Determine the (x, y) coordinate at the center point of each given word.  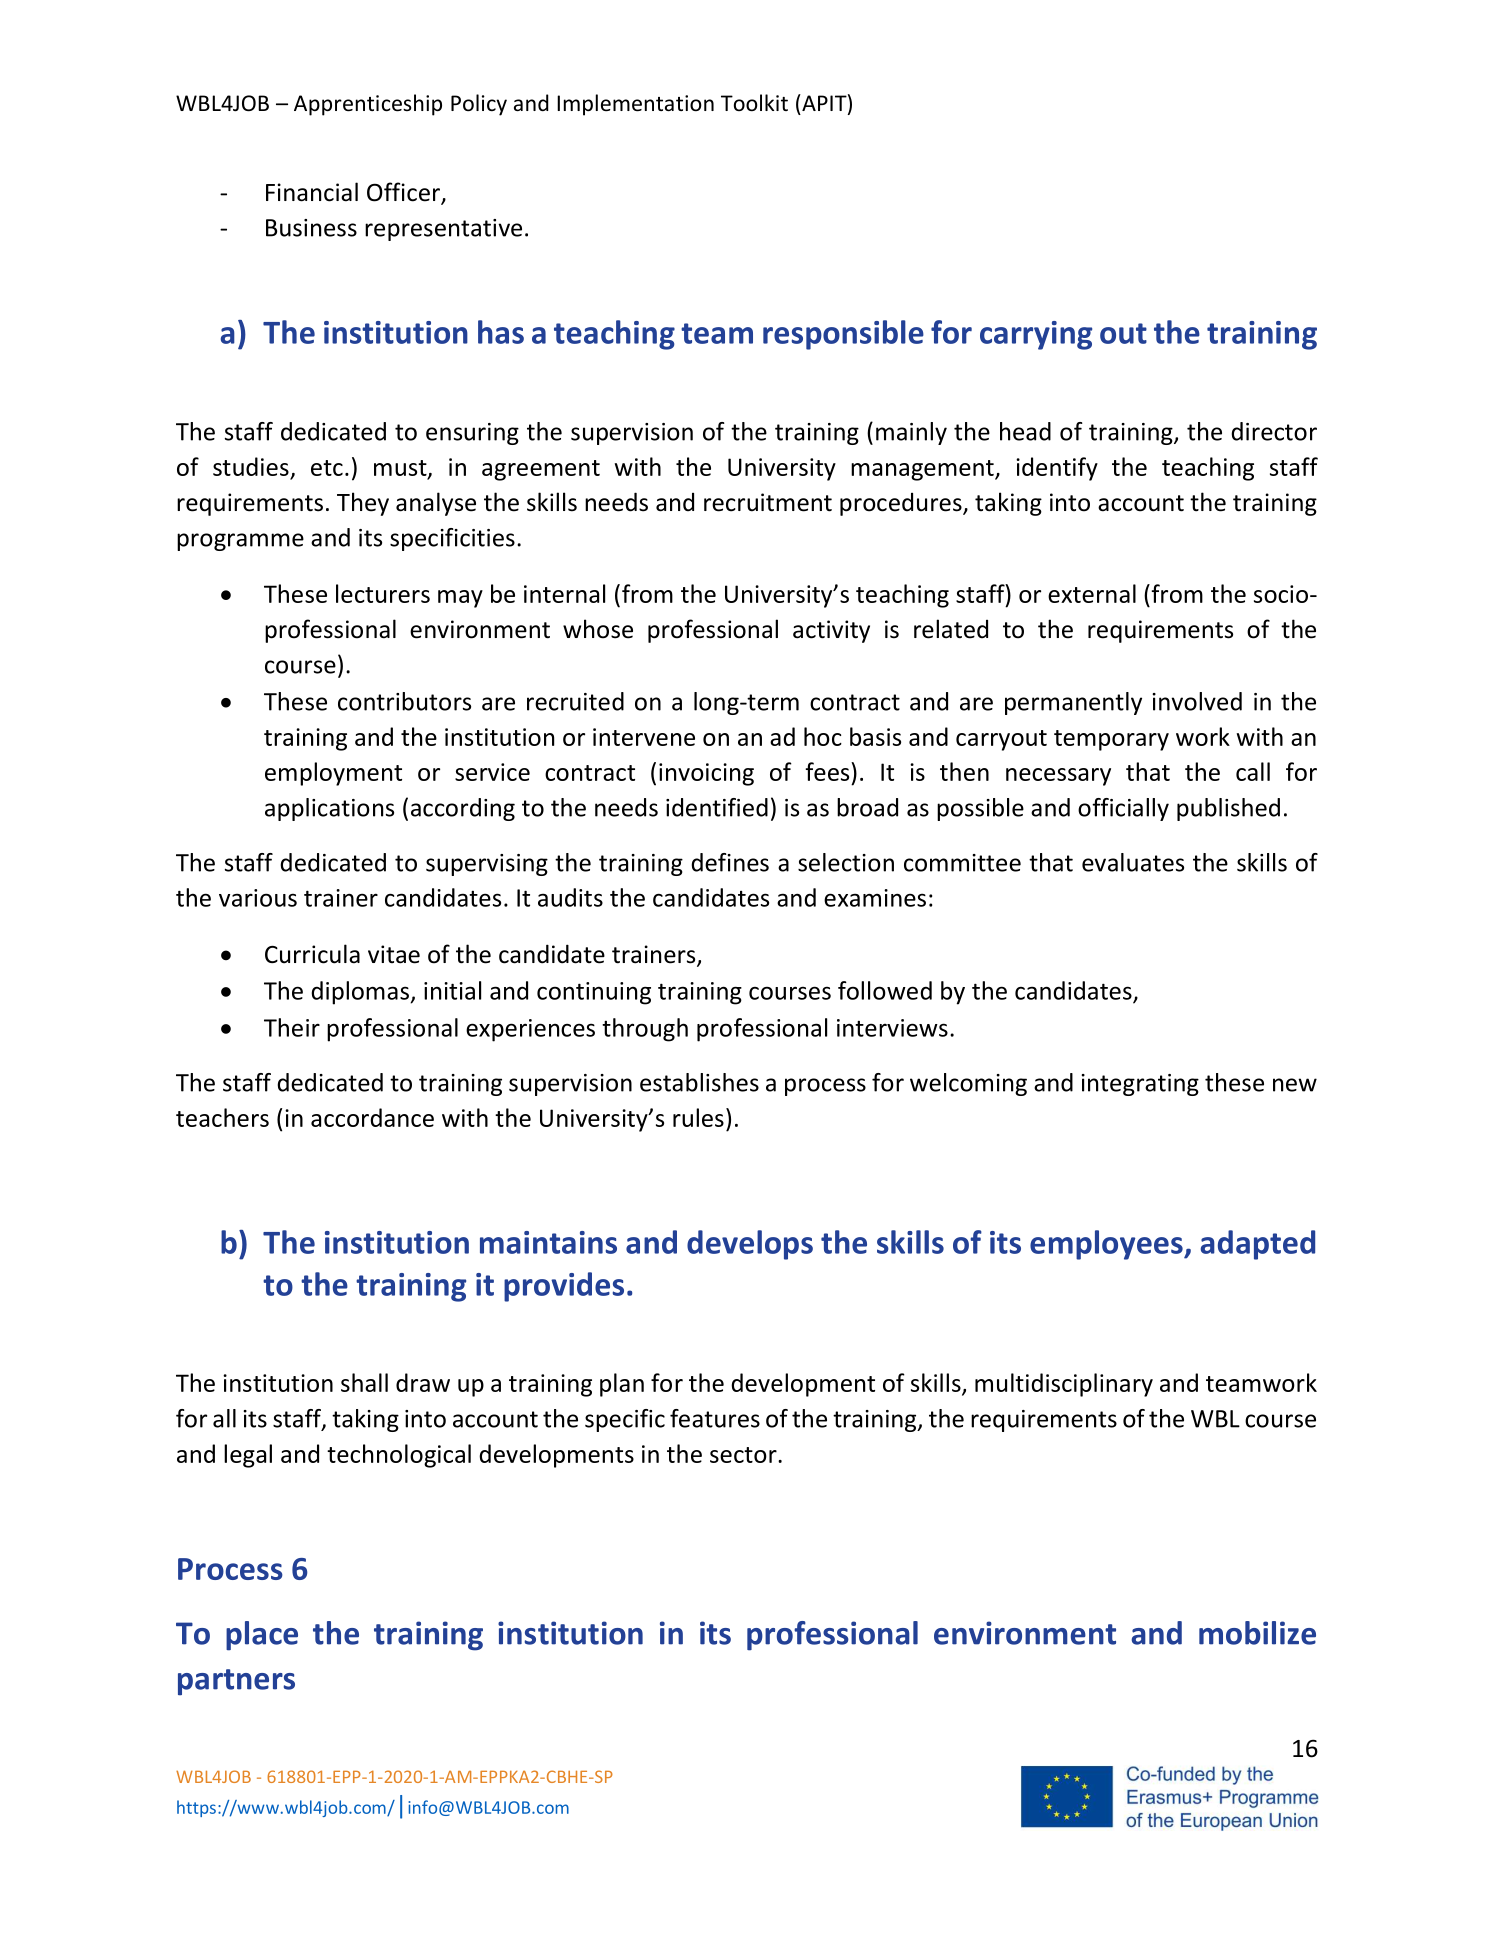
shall (364, 1382)
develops (750, 1245)
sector (744, 1455)
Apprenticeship (368, 105)
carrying (1036, 335)
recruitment (768, 502)
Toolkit (754, 103)
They (363, 504)
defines (730, 862)
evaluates (1133, 862)
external (1092, 593)
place (262, 1636)
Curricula (312, 954)
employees (1107, 1245)
